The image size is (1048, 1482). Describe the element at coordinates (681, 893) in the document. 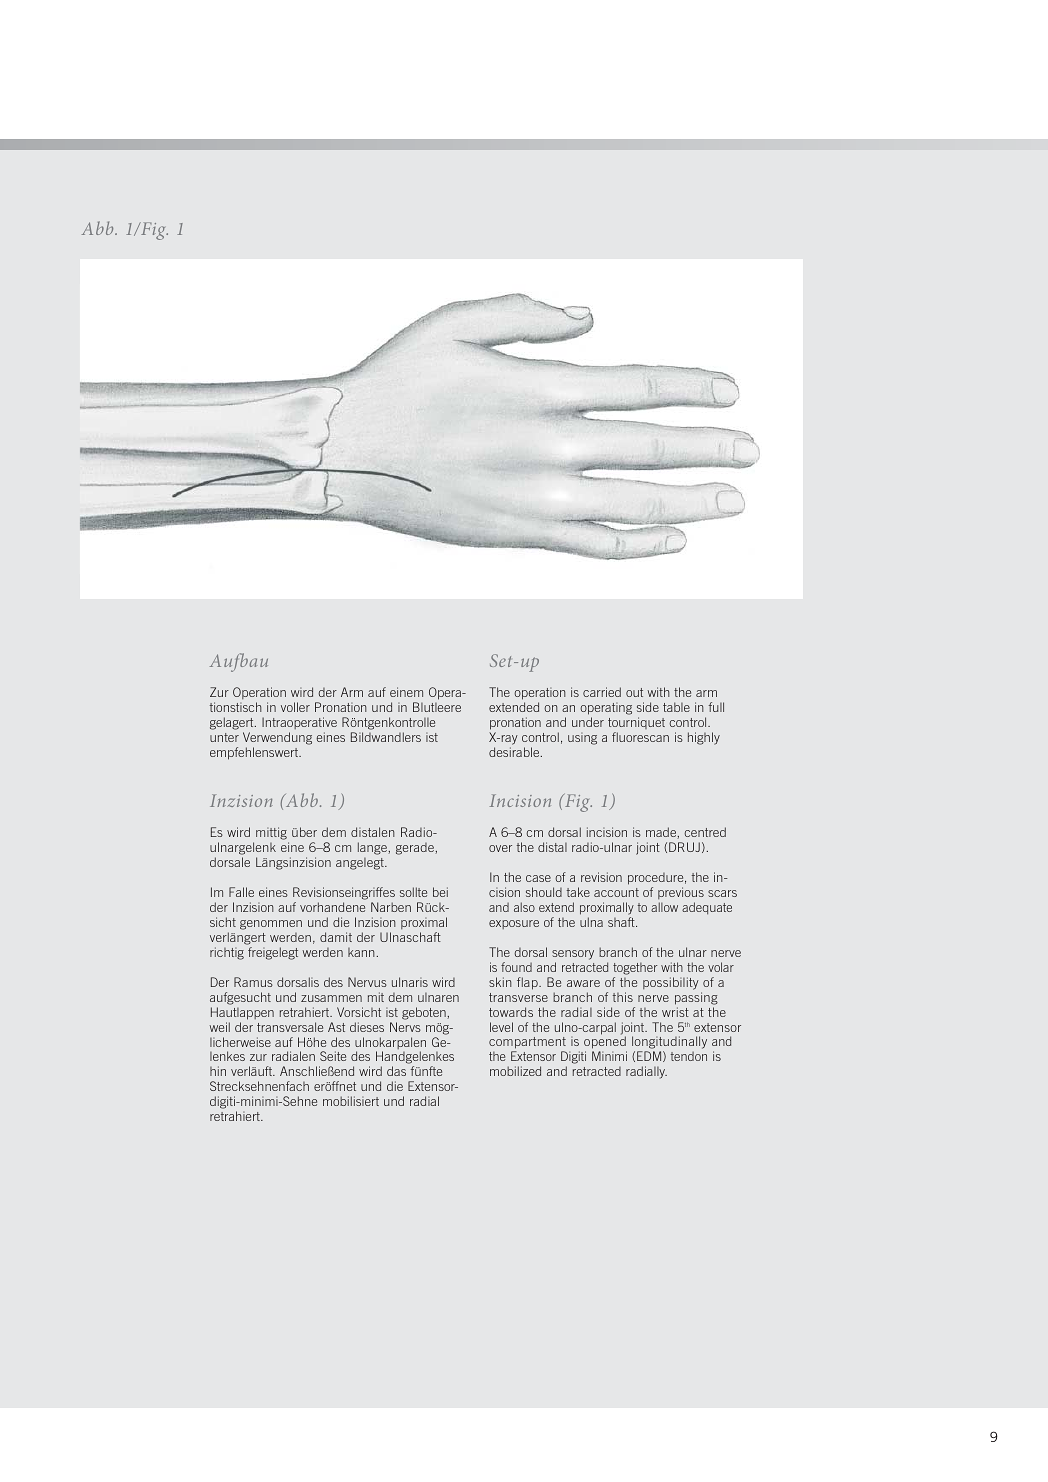

I see `previous` at that location.
